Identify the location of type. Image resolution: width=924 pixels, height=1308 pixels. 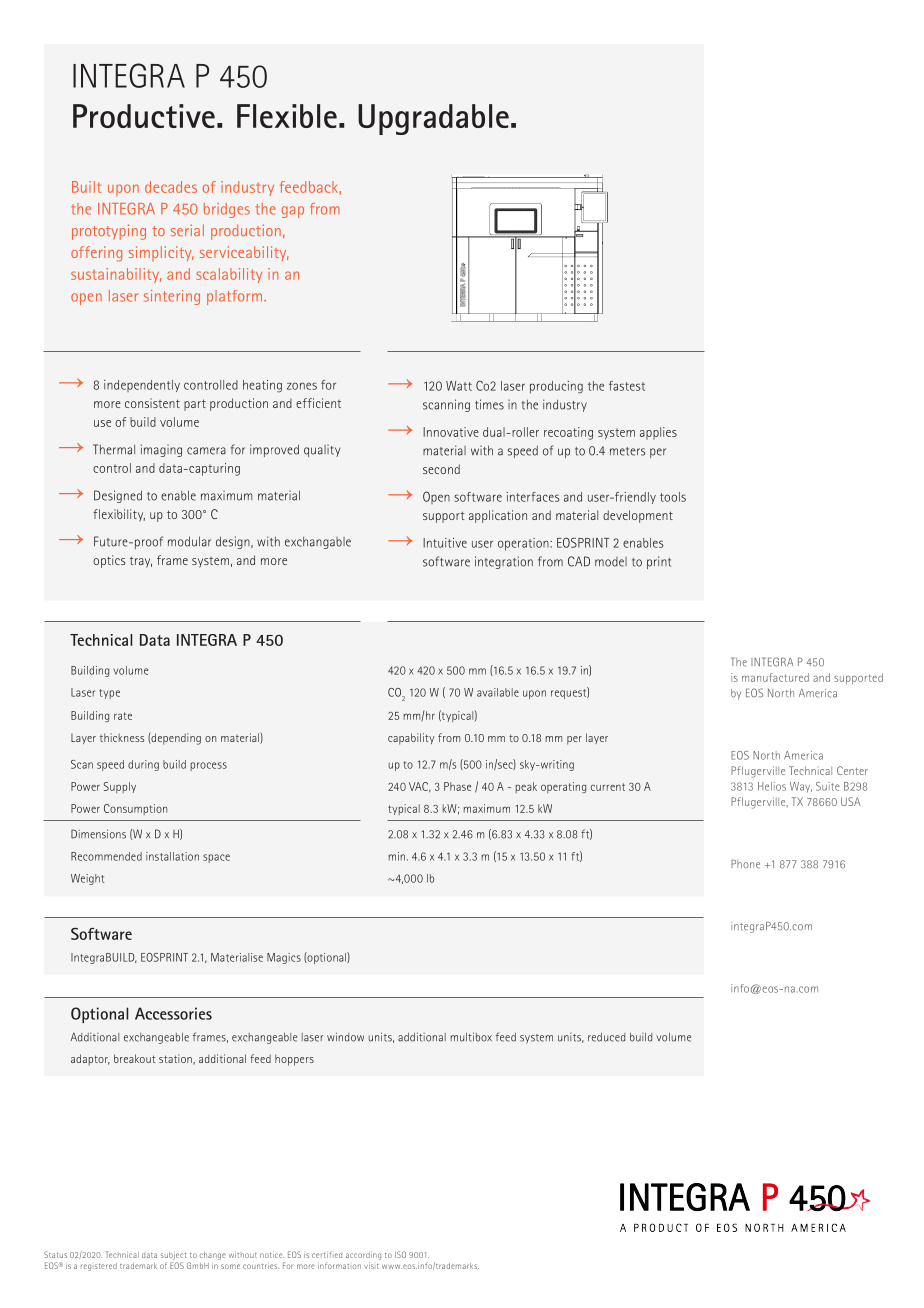
(109, 694).
